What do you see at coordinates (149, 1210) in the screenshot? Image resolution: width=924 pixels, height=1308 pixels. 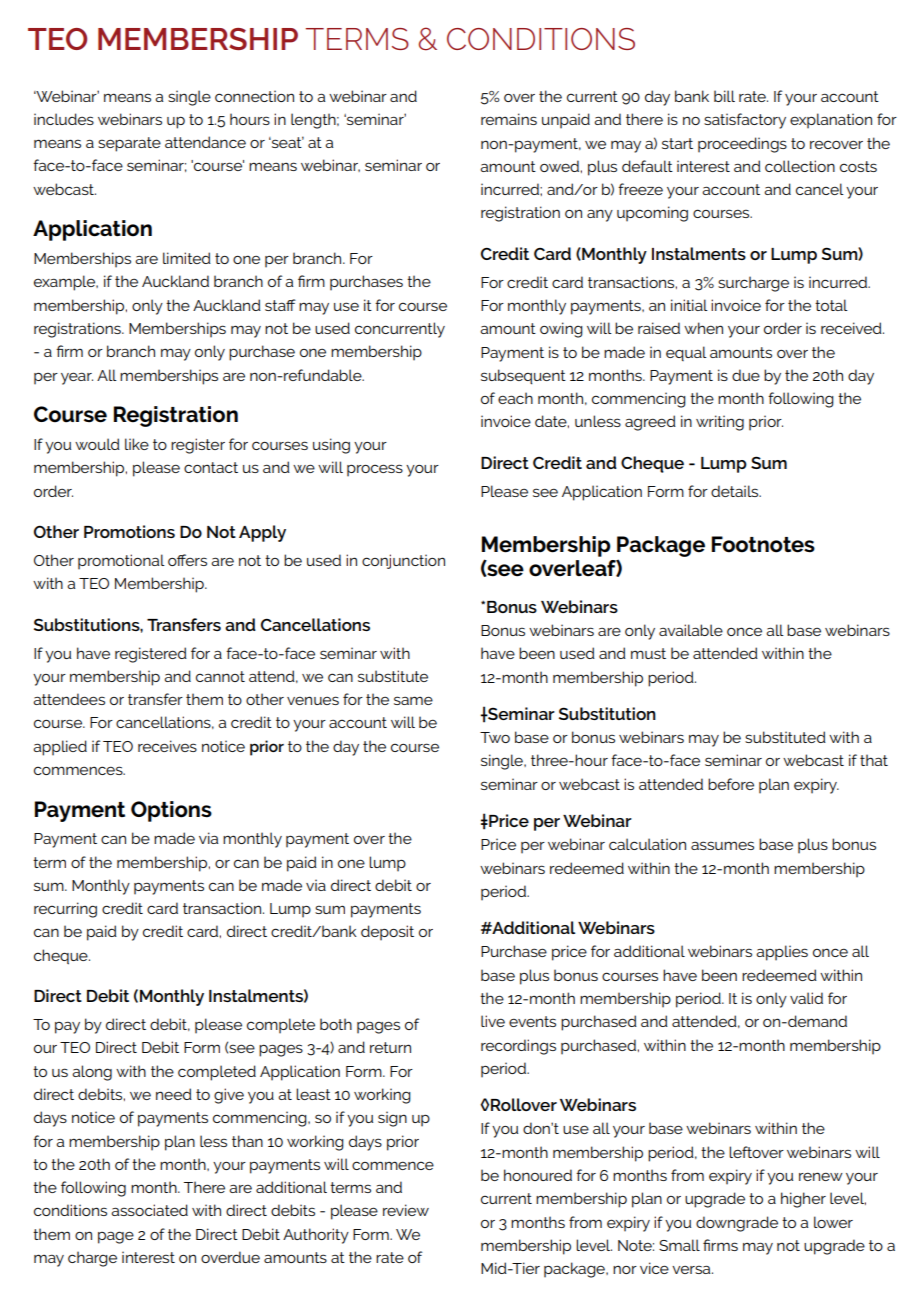 I see `associated` at bounding box center [149, 1210].
